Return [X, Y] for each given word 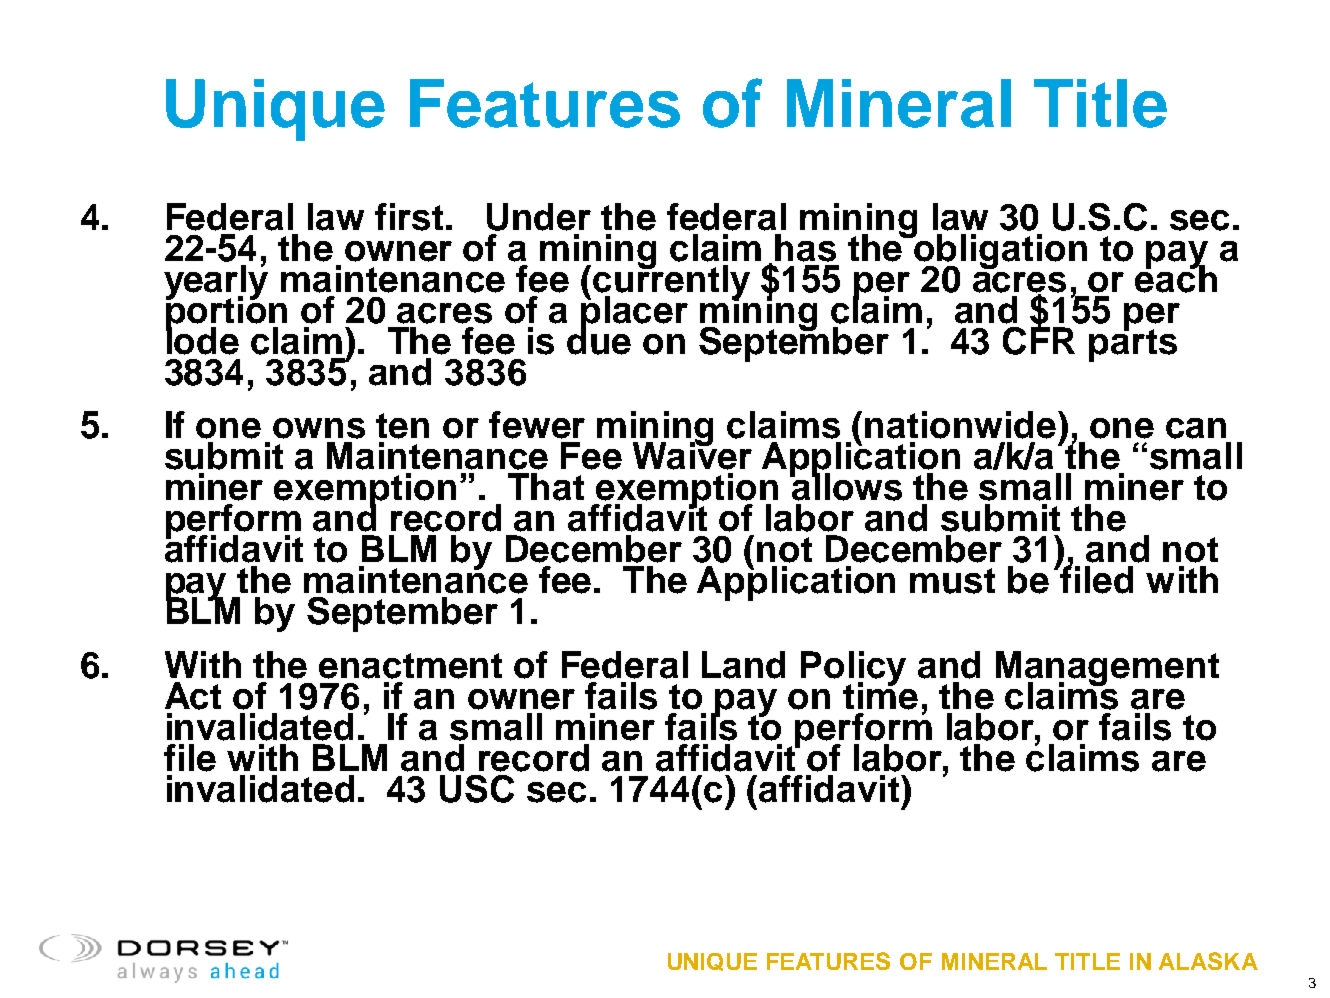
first [409, 217]
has [805, 248]
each [1176, 278]
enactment [410, 666]
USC [477, 789]
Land [743, 665]
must [952, 581]
